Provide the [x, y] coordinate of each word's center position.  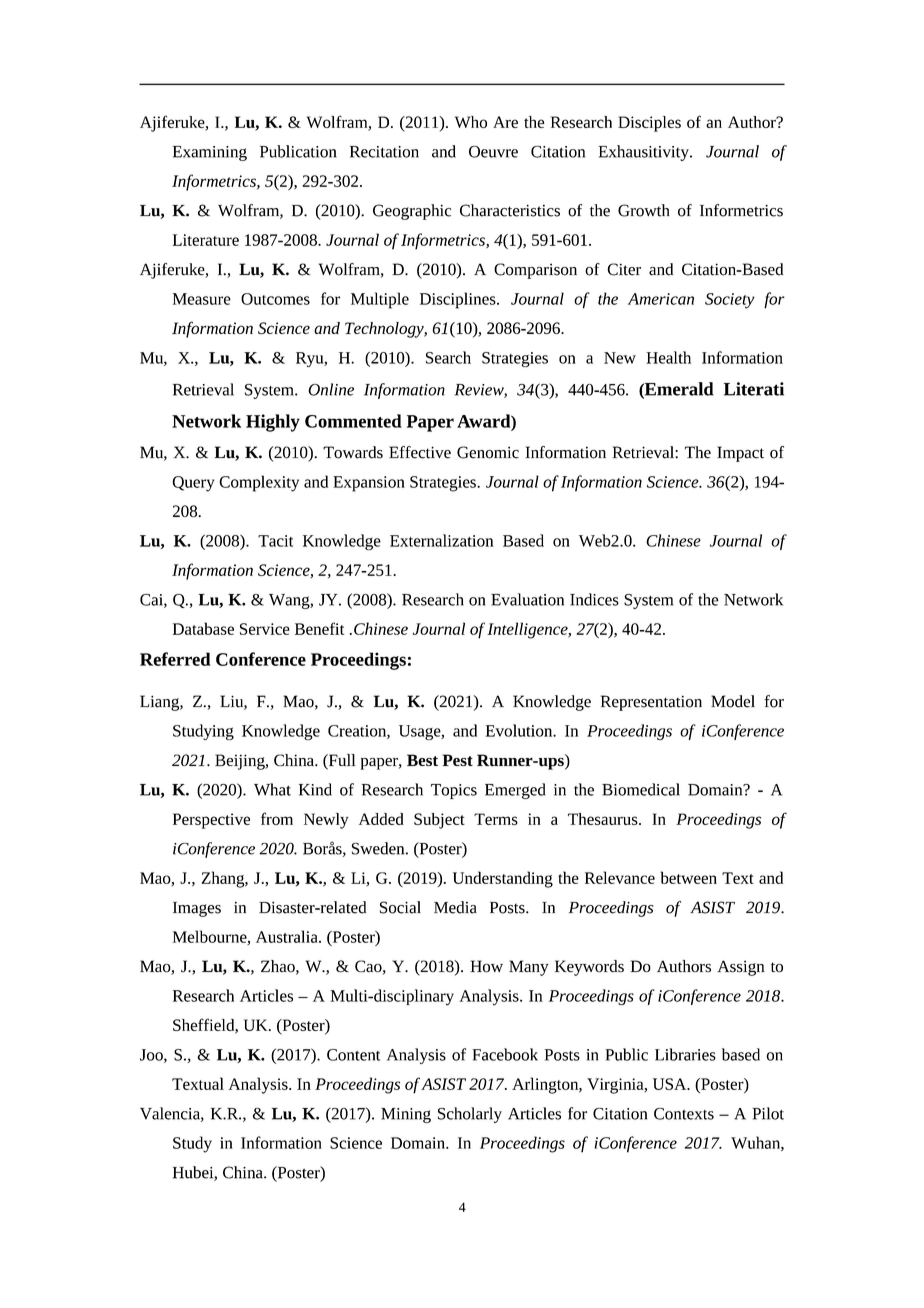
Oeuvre [493, 152]
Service [265, 629]
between [689, 877]
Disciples [649, 124]
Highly [273, 423]
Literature [205, 240]
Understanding [503, 879]
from [277, 818]
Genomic [488, 452]
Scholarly [470, 1115]
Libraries [685, 1054]
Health [668, 357]
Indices [594, 599]
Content [353, 1055]
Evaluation [527, 599]
